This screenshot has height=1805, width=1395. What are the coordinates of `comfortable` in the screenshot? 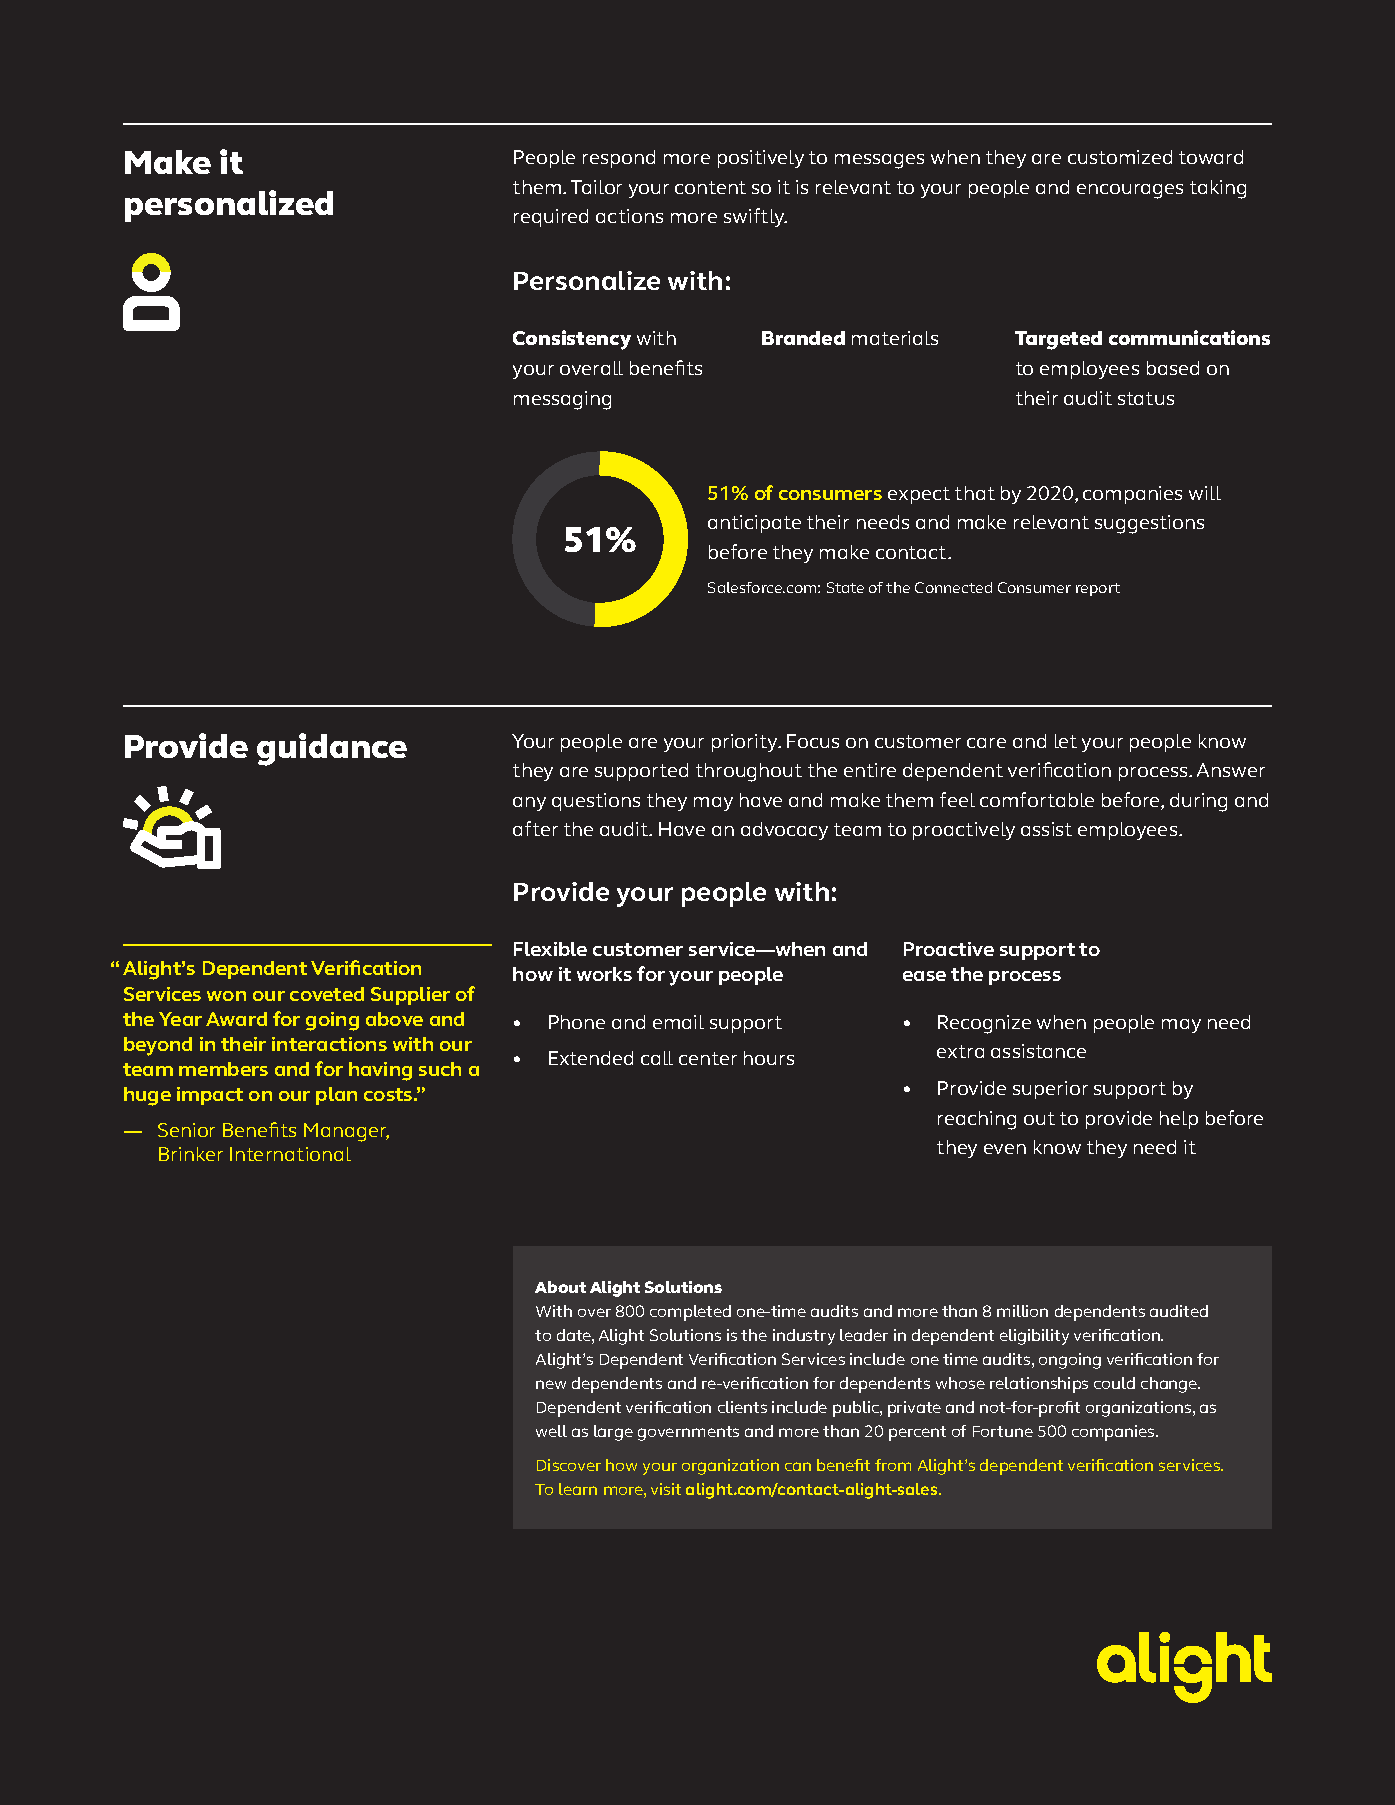 It's located at (1037, 799).
